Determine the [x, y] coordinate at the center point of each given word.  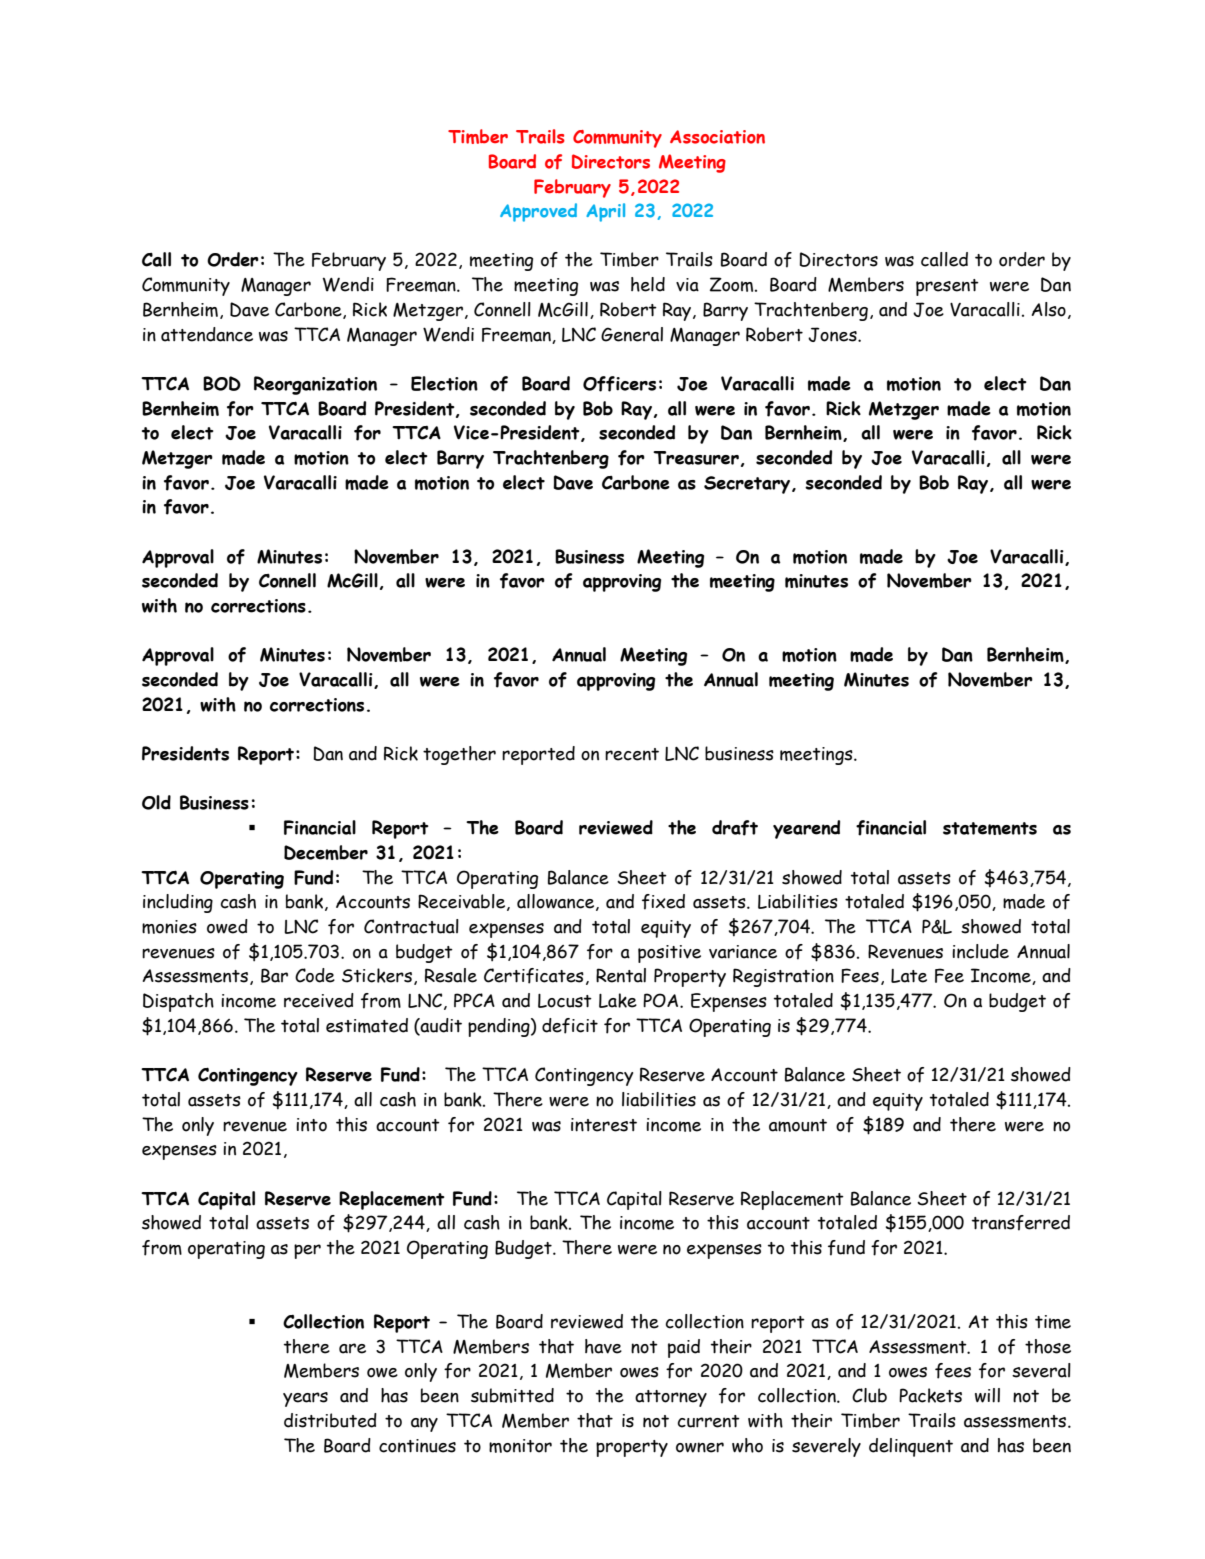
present [947, 287]
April [605, 212]
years [305, 1399]
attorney [671, 1398]
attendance [207, 334]
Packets [930, 1395]
